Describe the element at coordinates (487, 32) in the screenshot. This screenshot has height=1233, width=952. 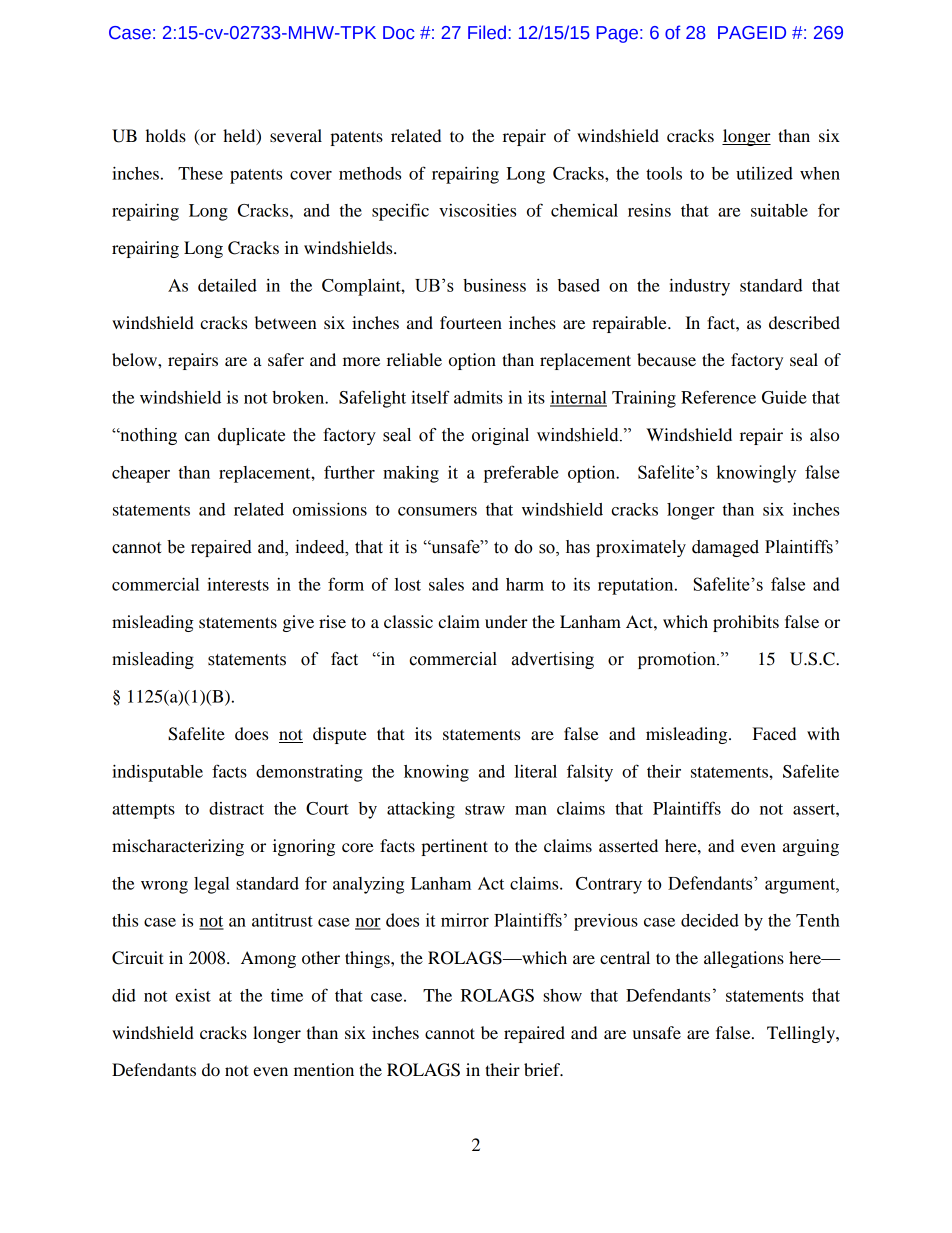
I see `Filed` at that location.
